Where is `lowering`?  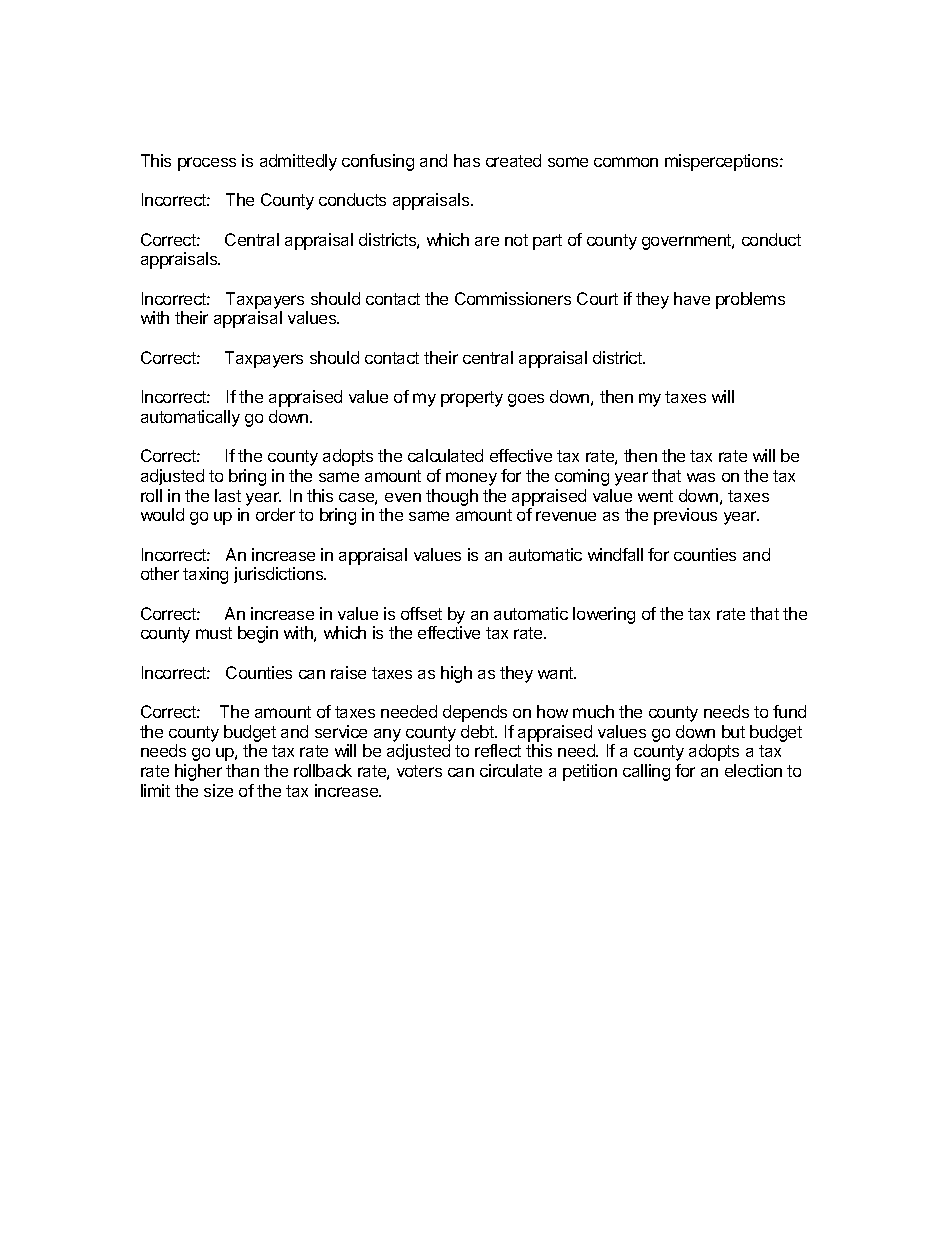 lowering is located at coordinates (604, 615).
